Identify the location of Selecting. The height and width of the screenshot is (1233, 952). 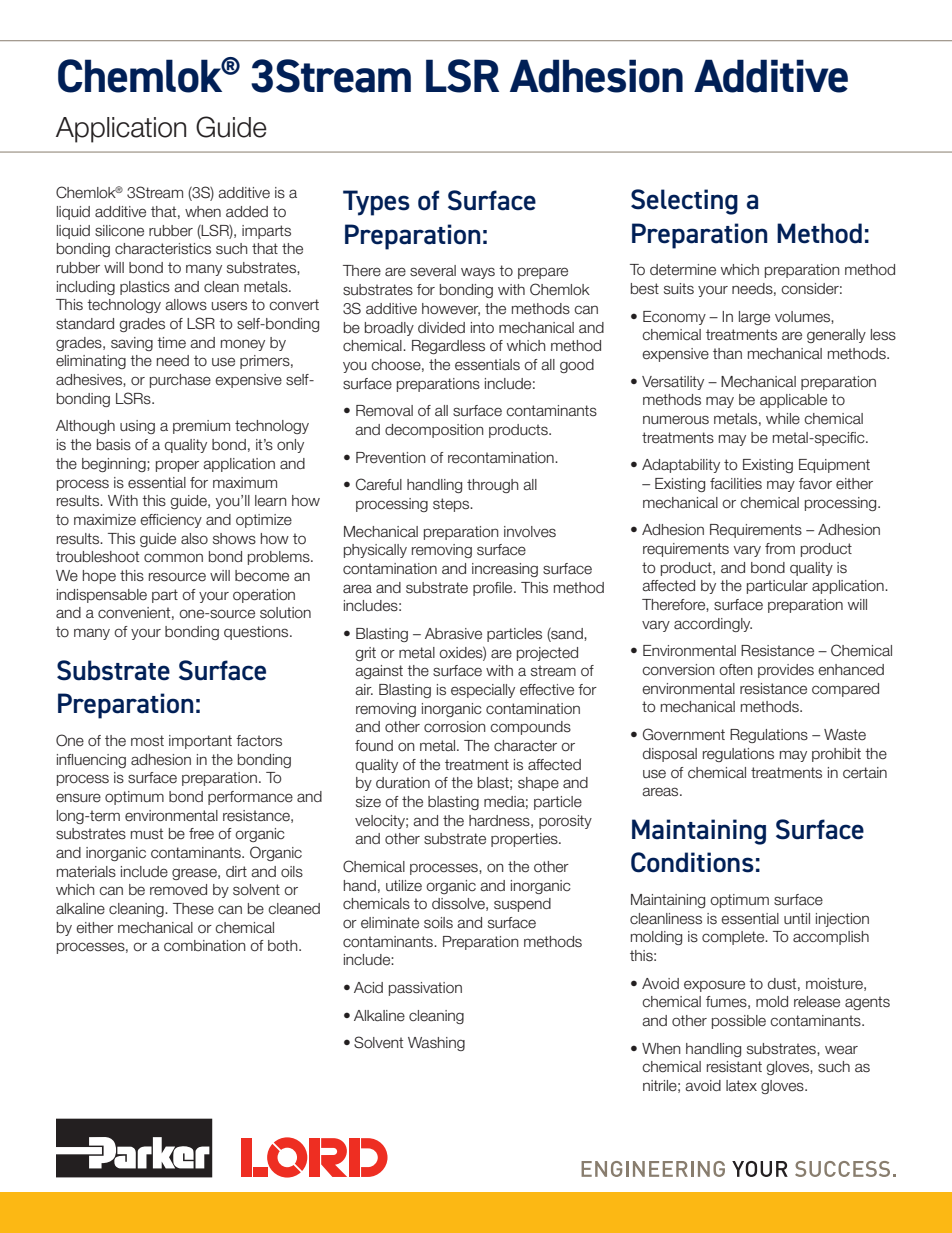
(684, 202).
